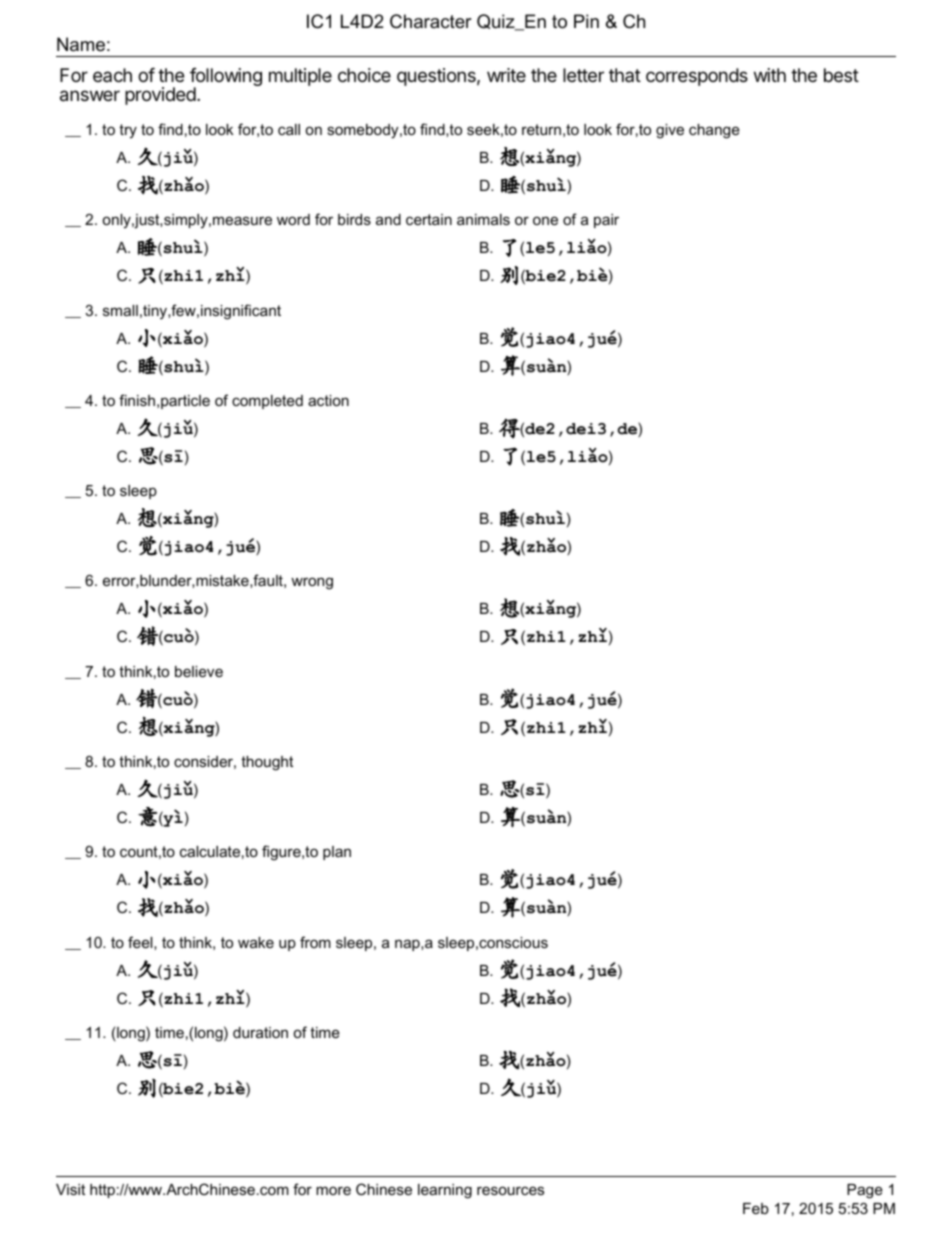 The image size is (952, 1233). I want to click on plan, so click(337, 853).
